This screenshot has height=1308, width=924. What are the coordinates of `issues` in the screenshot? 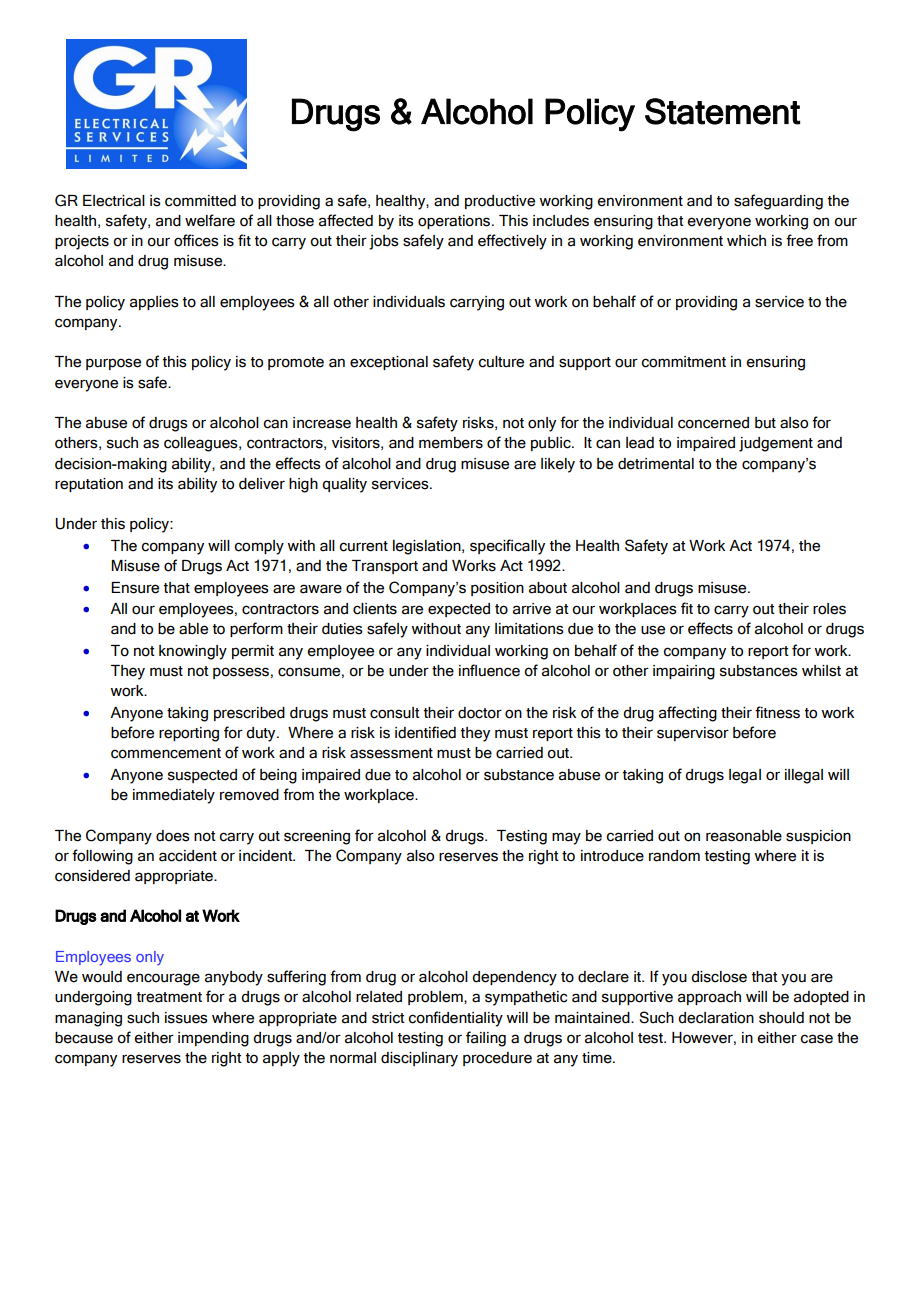 It's located at (186, 1018).
